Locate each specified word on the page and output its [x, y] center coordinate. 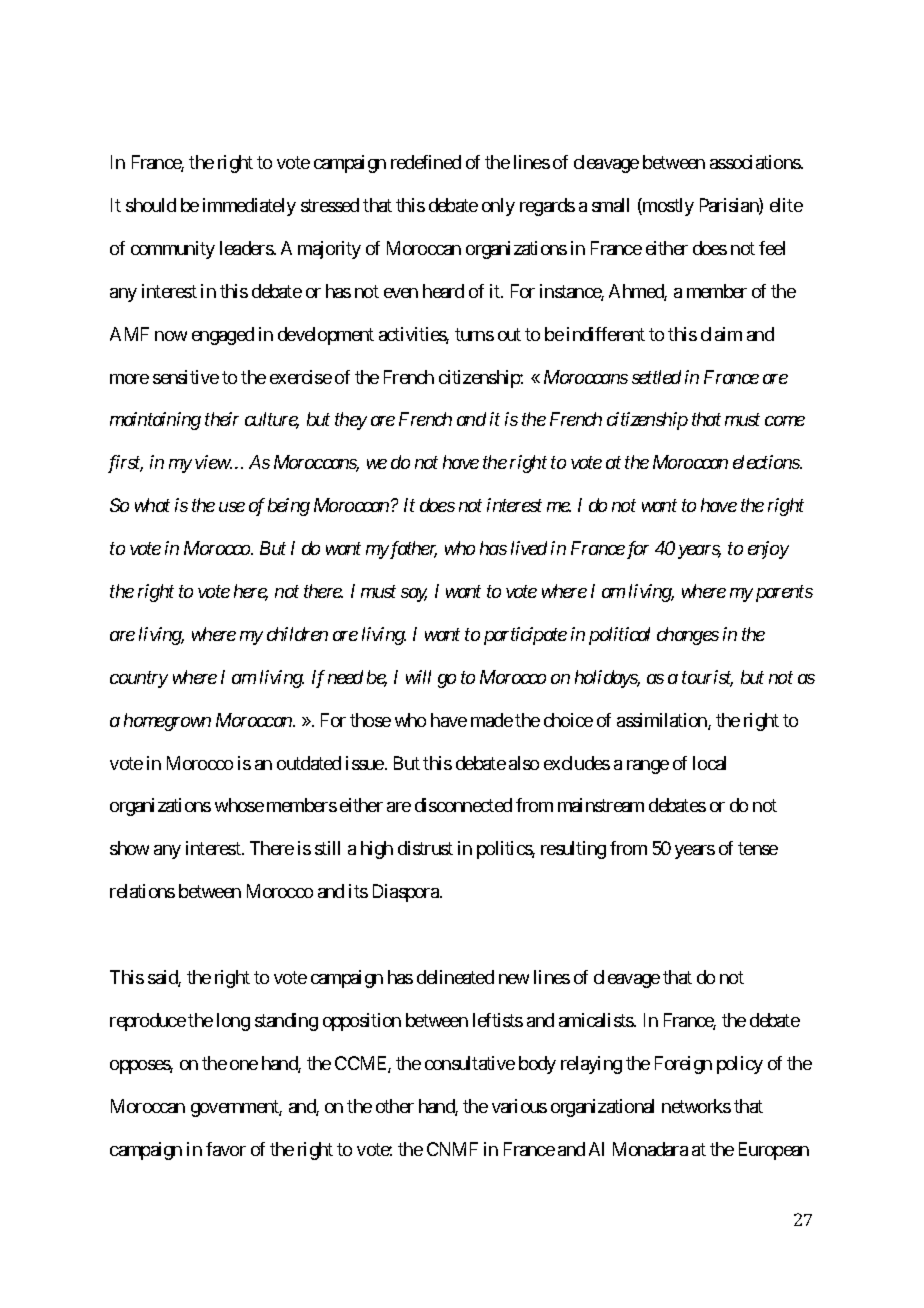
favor [226, 1149]
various [519, 1106]
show [129, 848]
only [498, 207]
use [232, 507]
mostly [667, 207]
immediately [249, 207]
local [709, 763]
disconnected [463, 805]
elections [767, 462]
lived [529, 548]
